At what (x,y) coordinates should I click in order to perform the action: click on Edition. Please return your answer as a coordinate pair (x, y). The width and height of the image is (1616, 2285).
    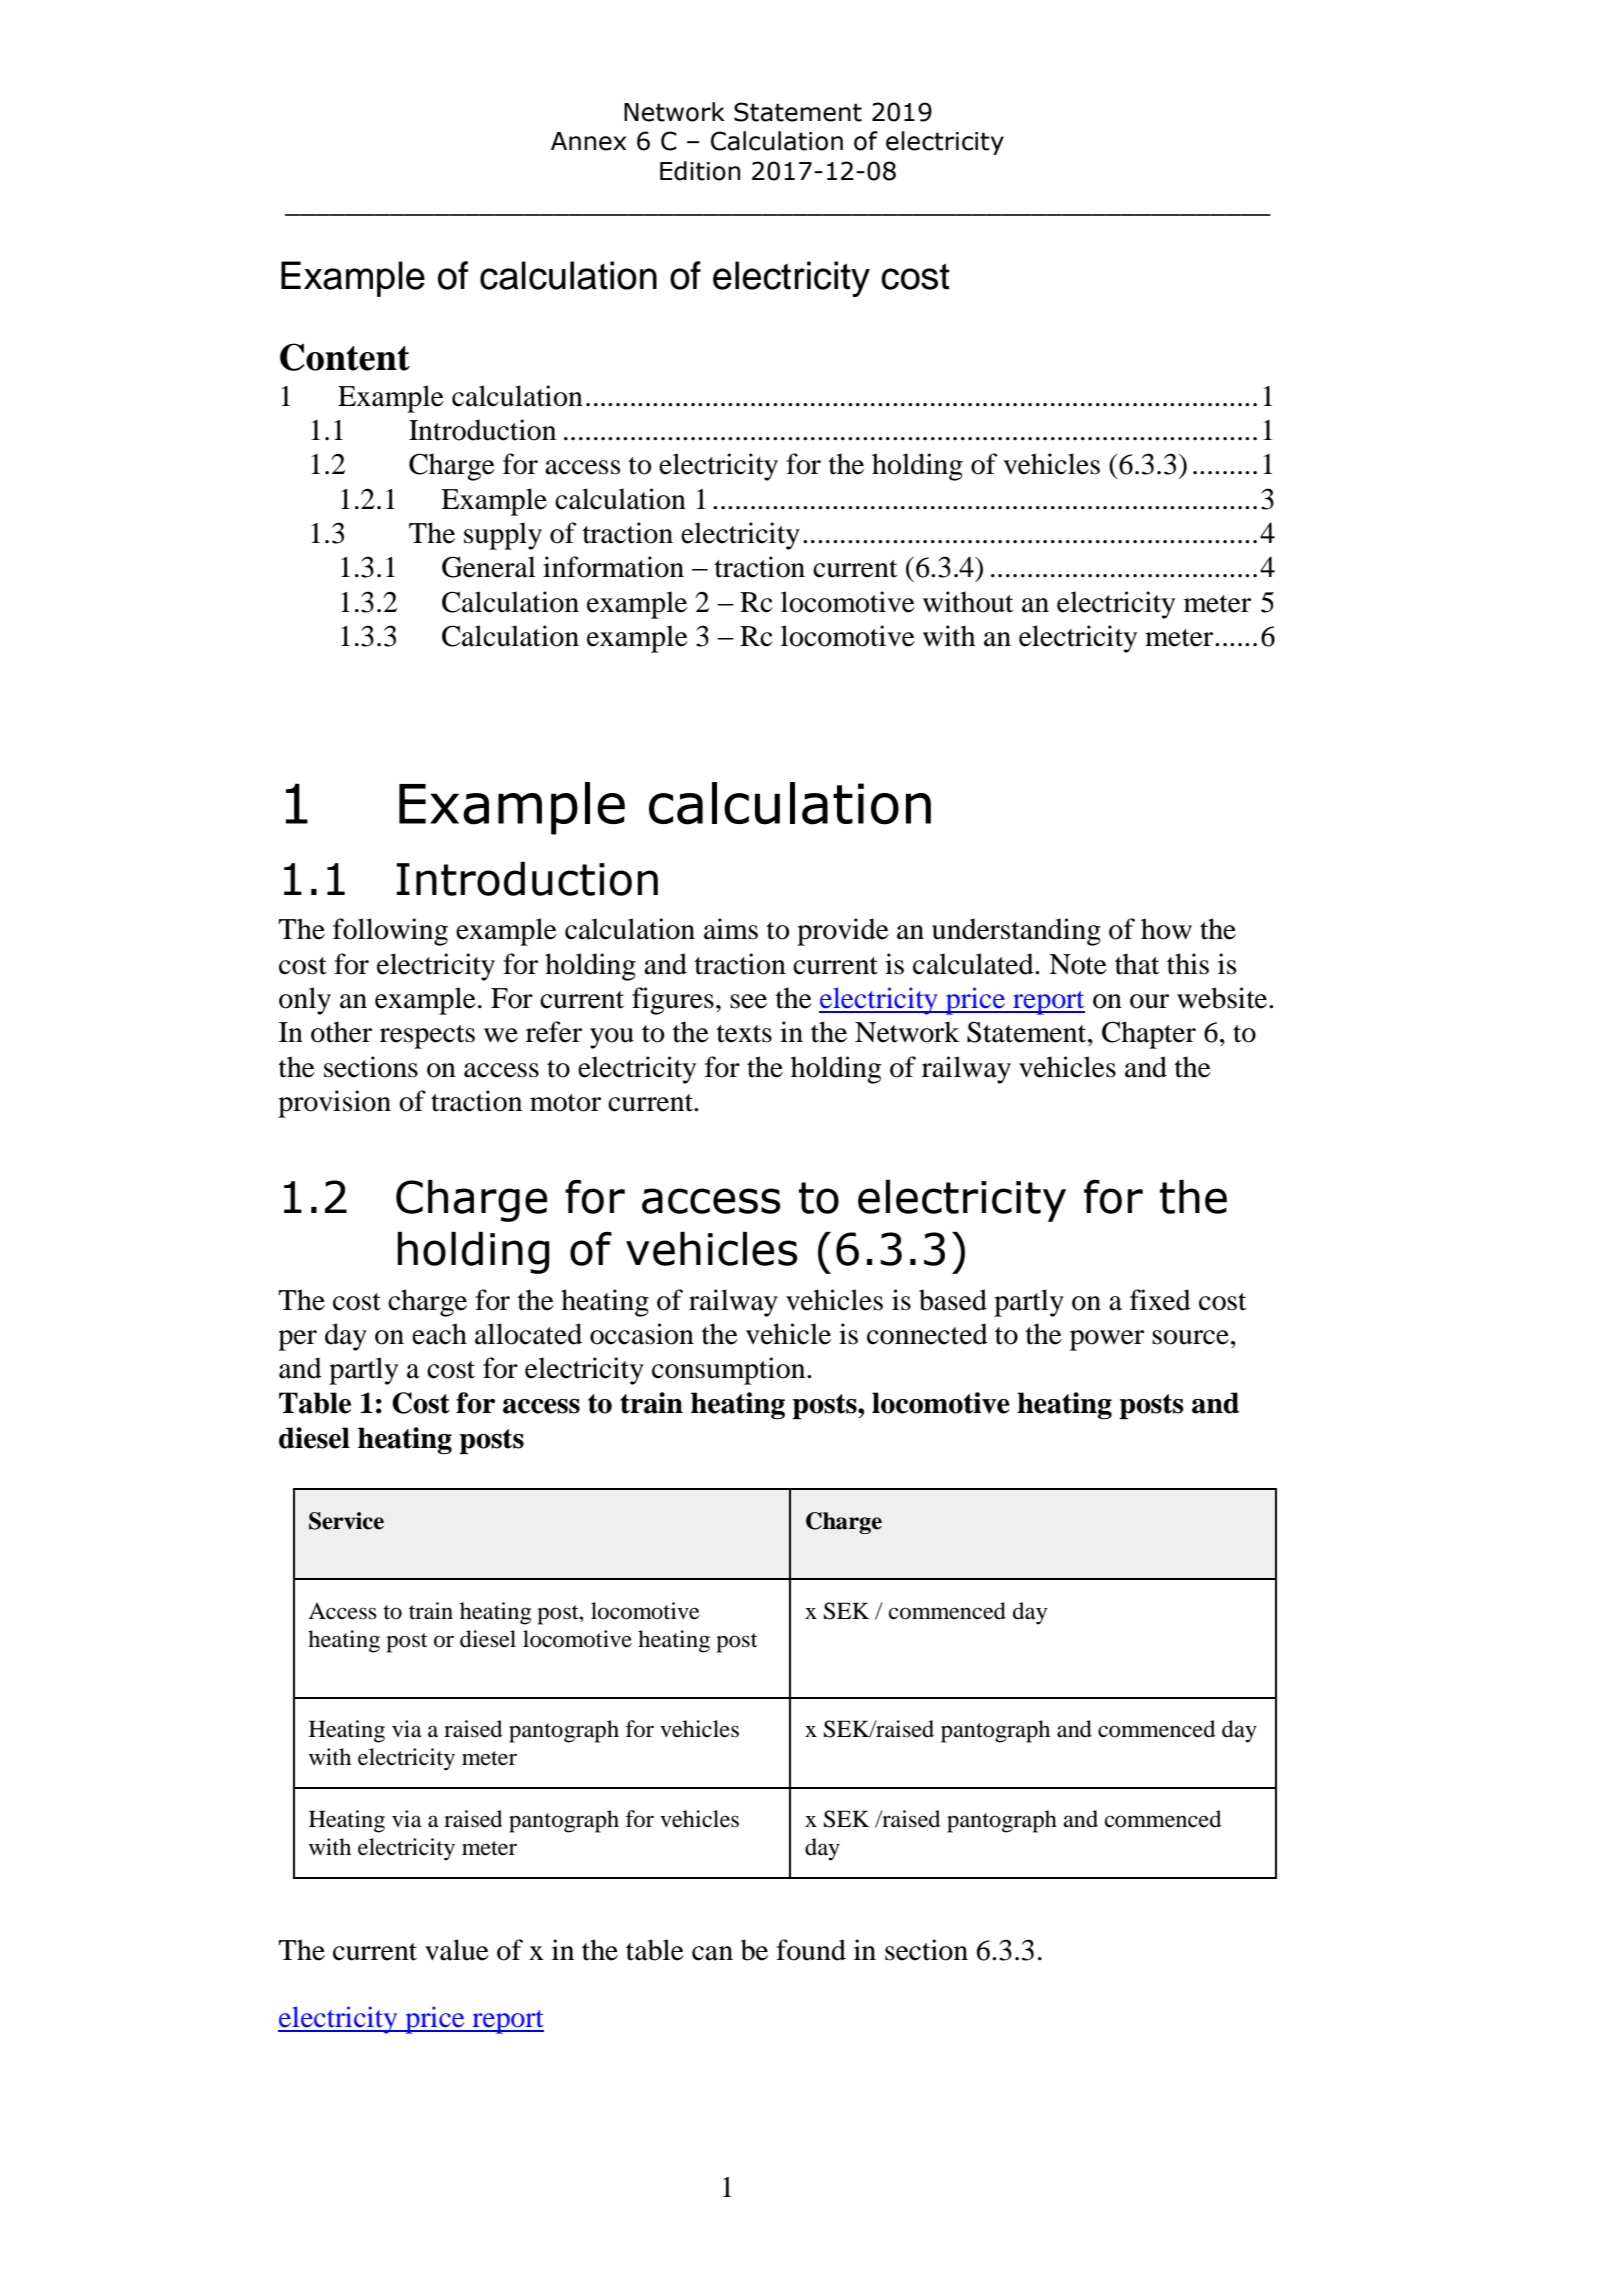
    Looking at the image, I should click on (700, 171).
